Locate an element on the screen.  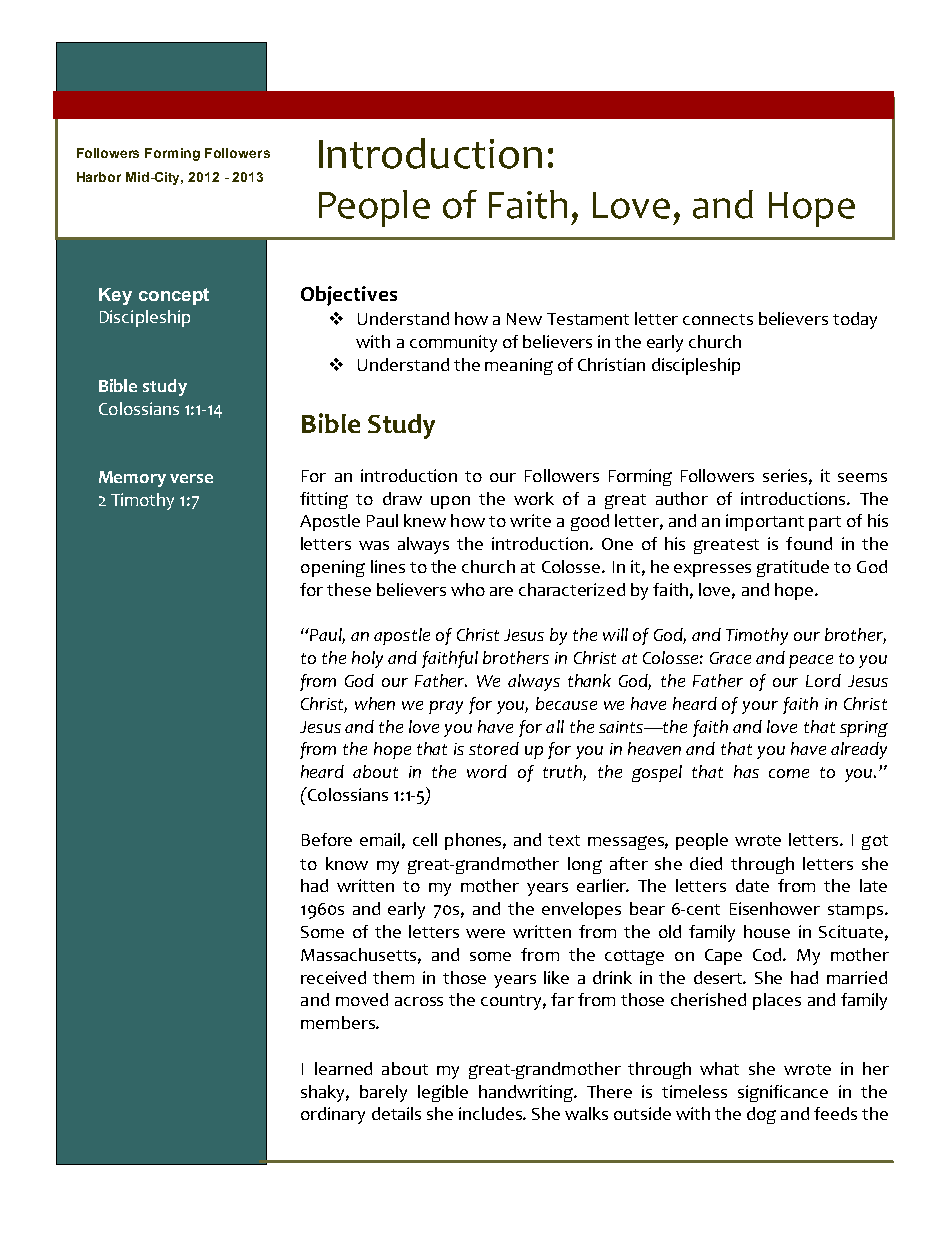
know is located at coordinates (347, 863).
